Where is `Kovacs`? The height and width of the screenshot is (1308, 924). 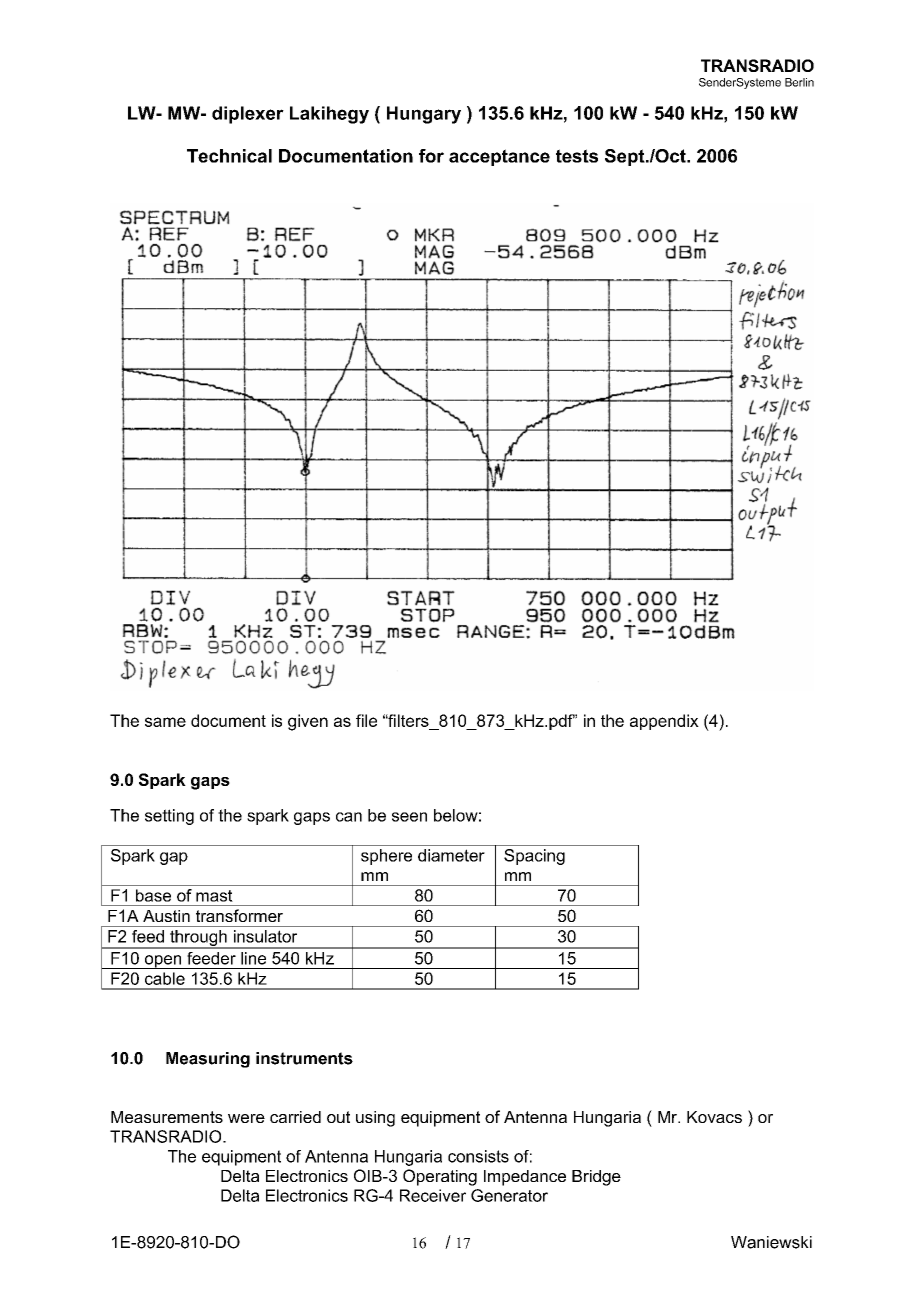 Kovacs is located at coordinates (714, 1117).
